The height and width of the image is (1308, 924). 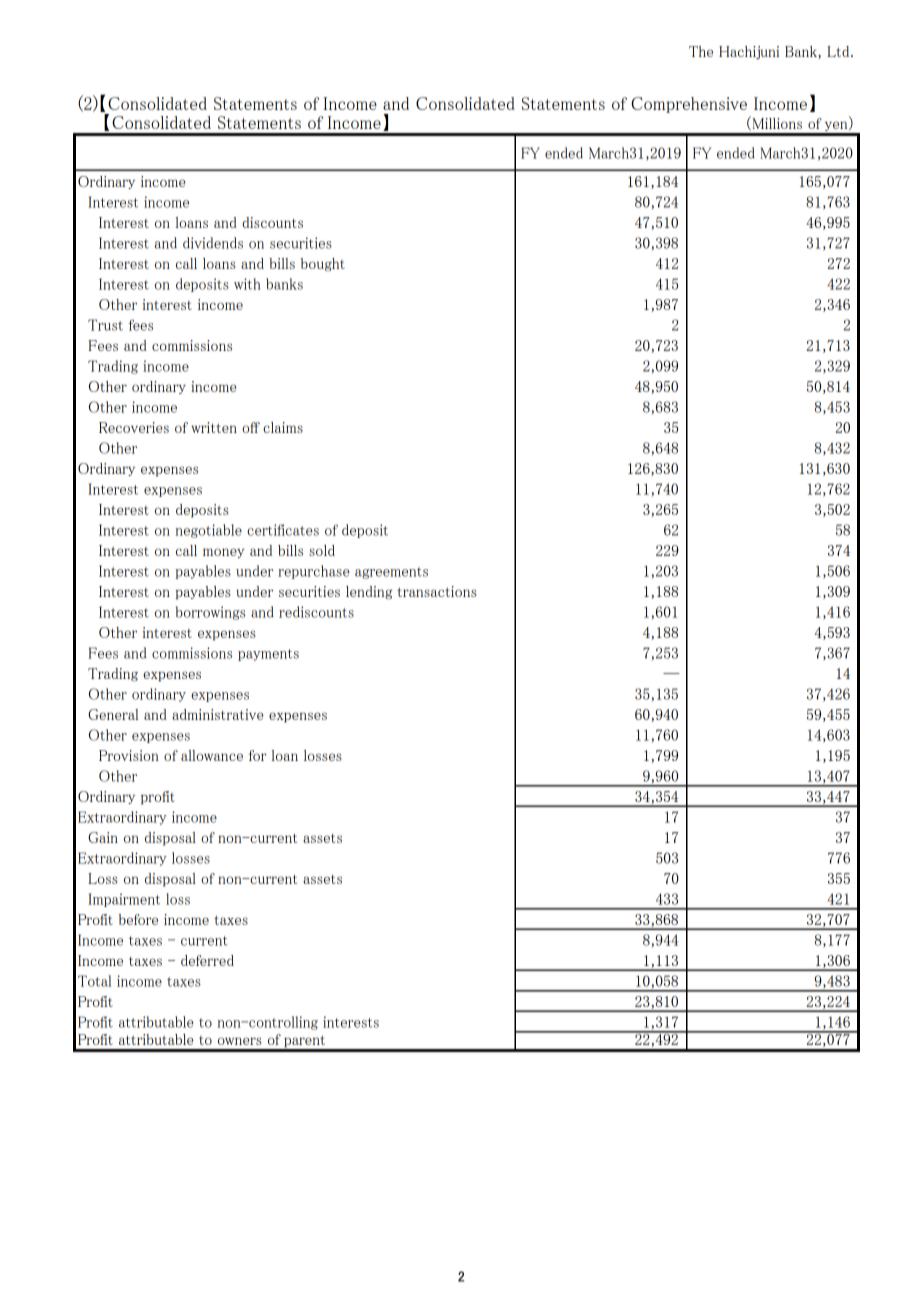 I want to click on negotiable, so click(x=209, y=531).
